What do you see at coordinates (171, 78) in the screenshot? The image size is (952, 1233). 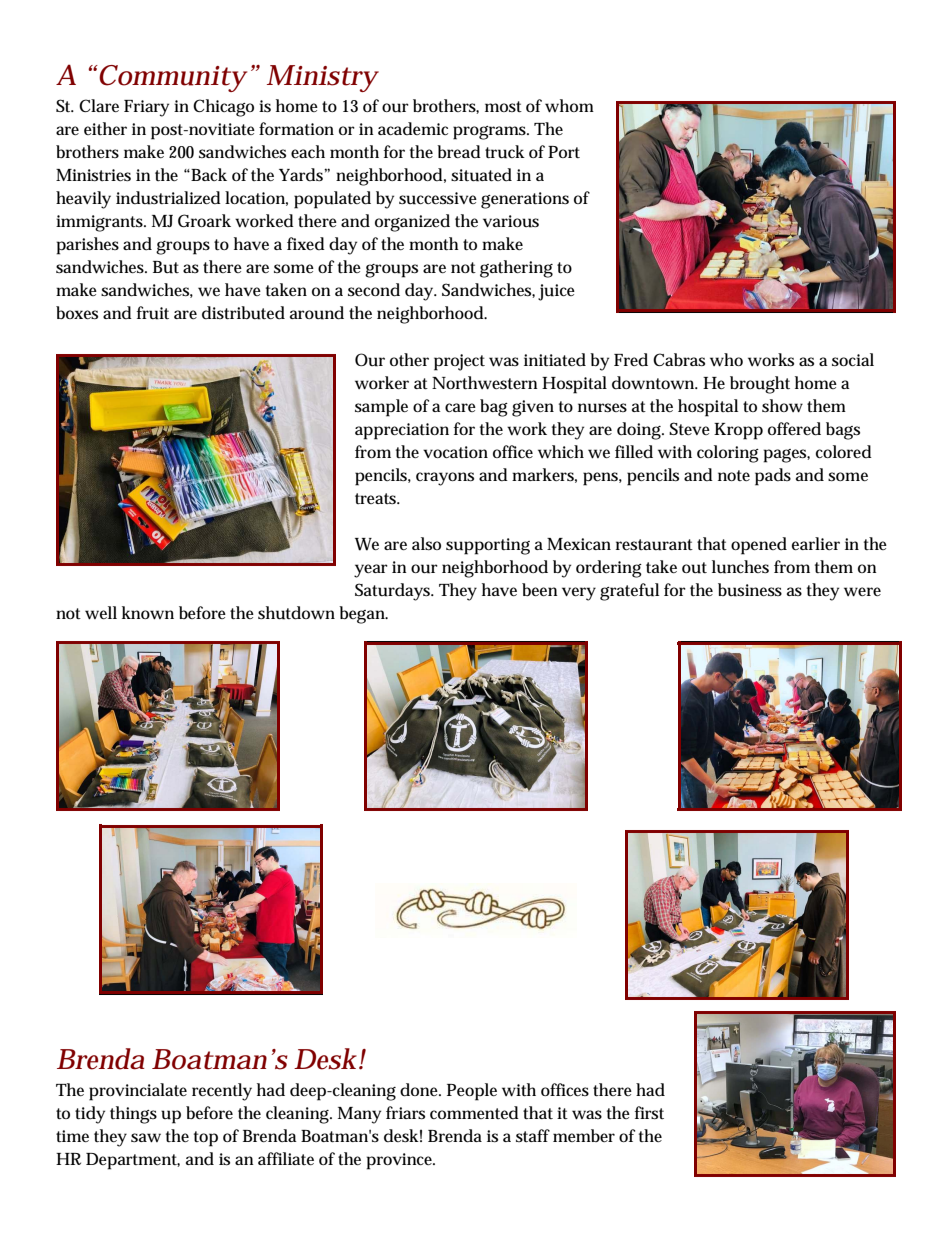 I see `Community` at bounding box center [171, 78].
